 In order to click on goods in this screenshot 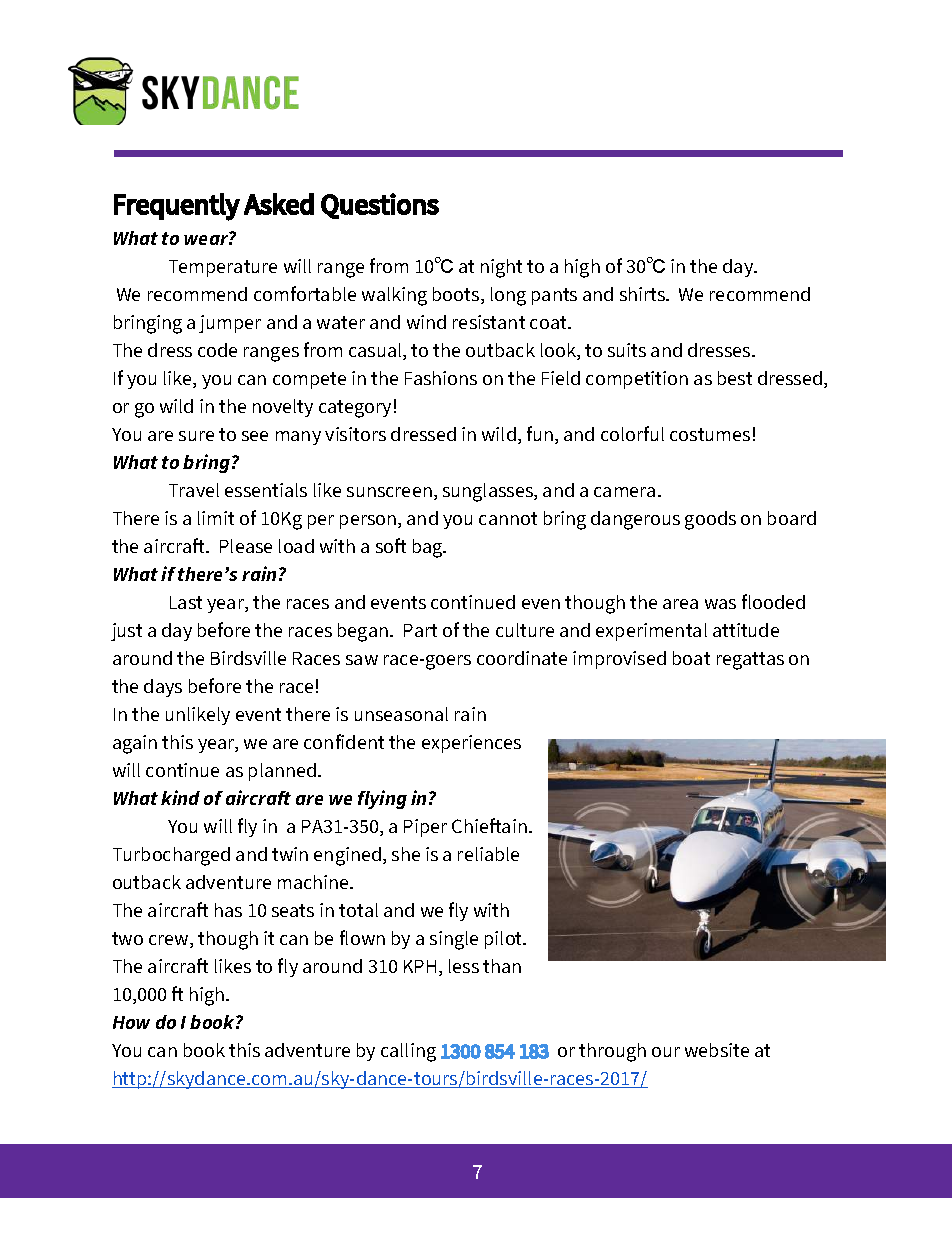, I will do `click(710, 520)`.
